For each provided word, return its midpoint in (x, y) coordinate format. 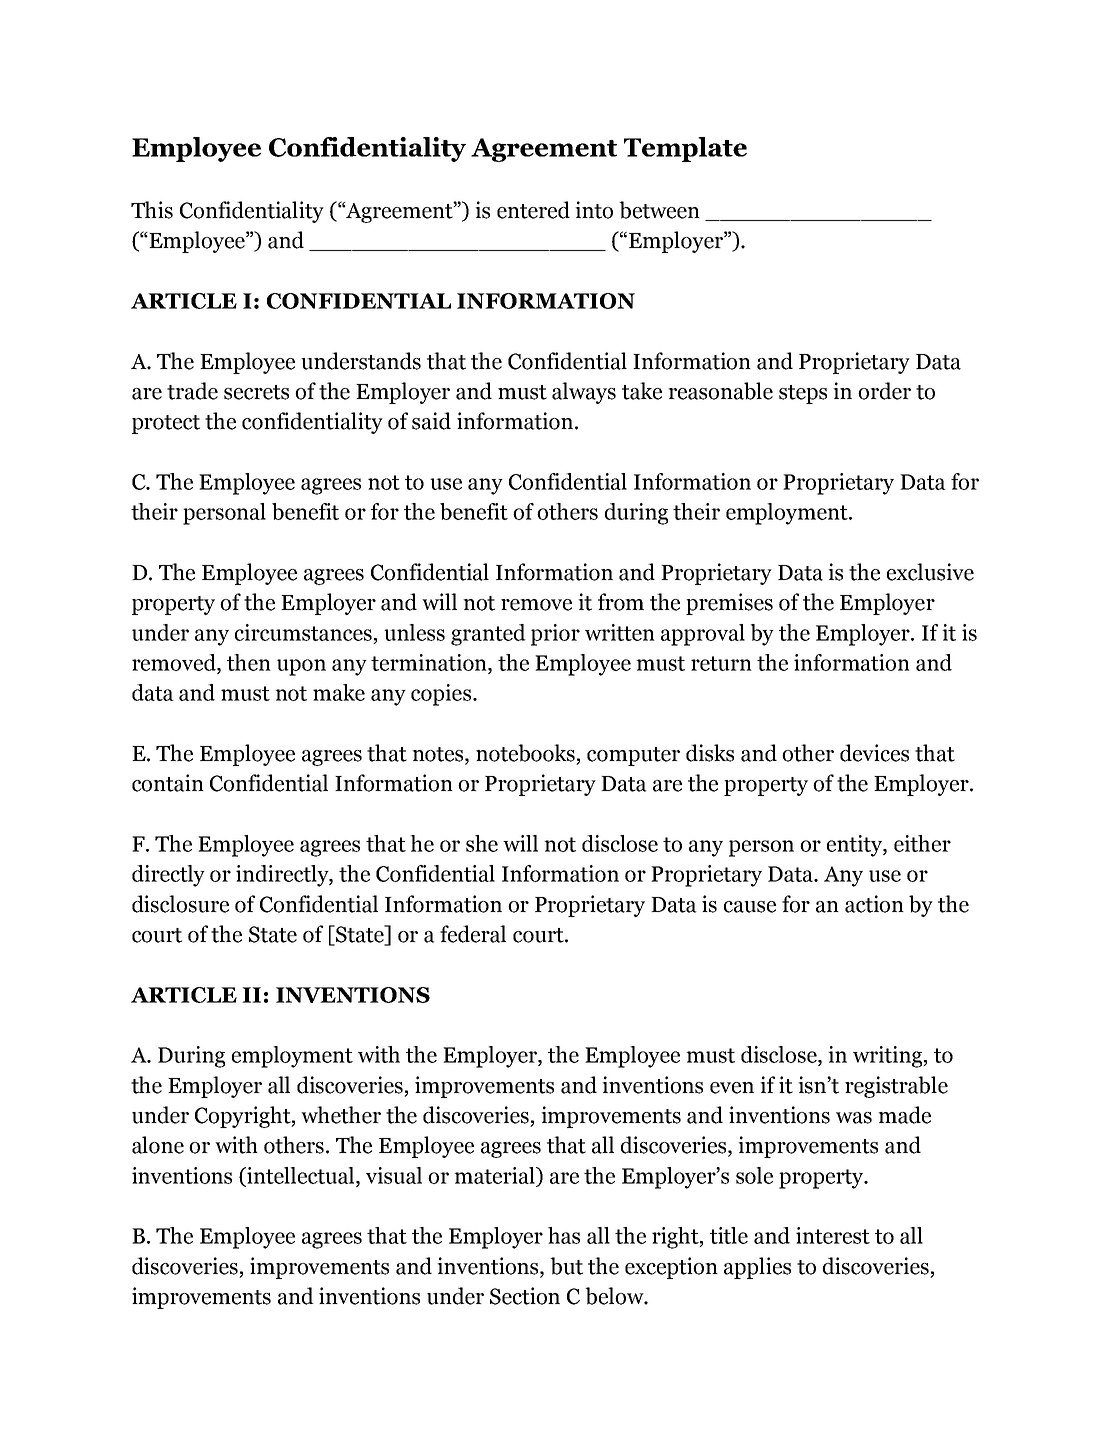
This (152, 210)
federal (473, 934)
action (874, 904)
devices (874, 753)
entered (533, 210)
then (249, 662)
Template (685, 149)
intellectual (301, 1176)
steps (803, 394)
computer (633, 756)
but (566, 1266)
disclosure (180, 904)
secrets (256, 392)
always (584, 393)
